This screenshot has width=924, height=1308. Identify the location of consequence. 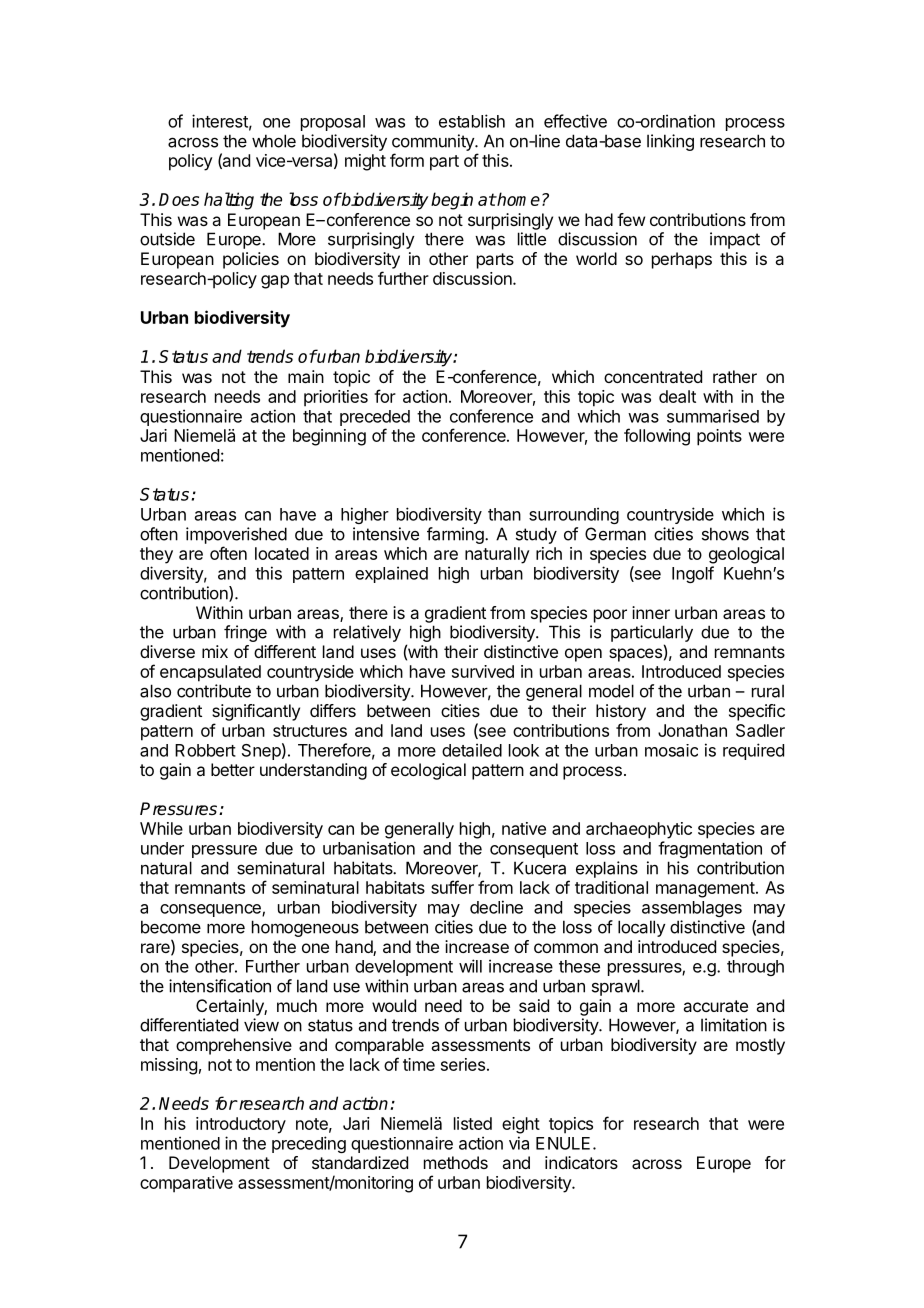
(211, 910).
